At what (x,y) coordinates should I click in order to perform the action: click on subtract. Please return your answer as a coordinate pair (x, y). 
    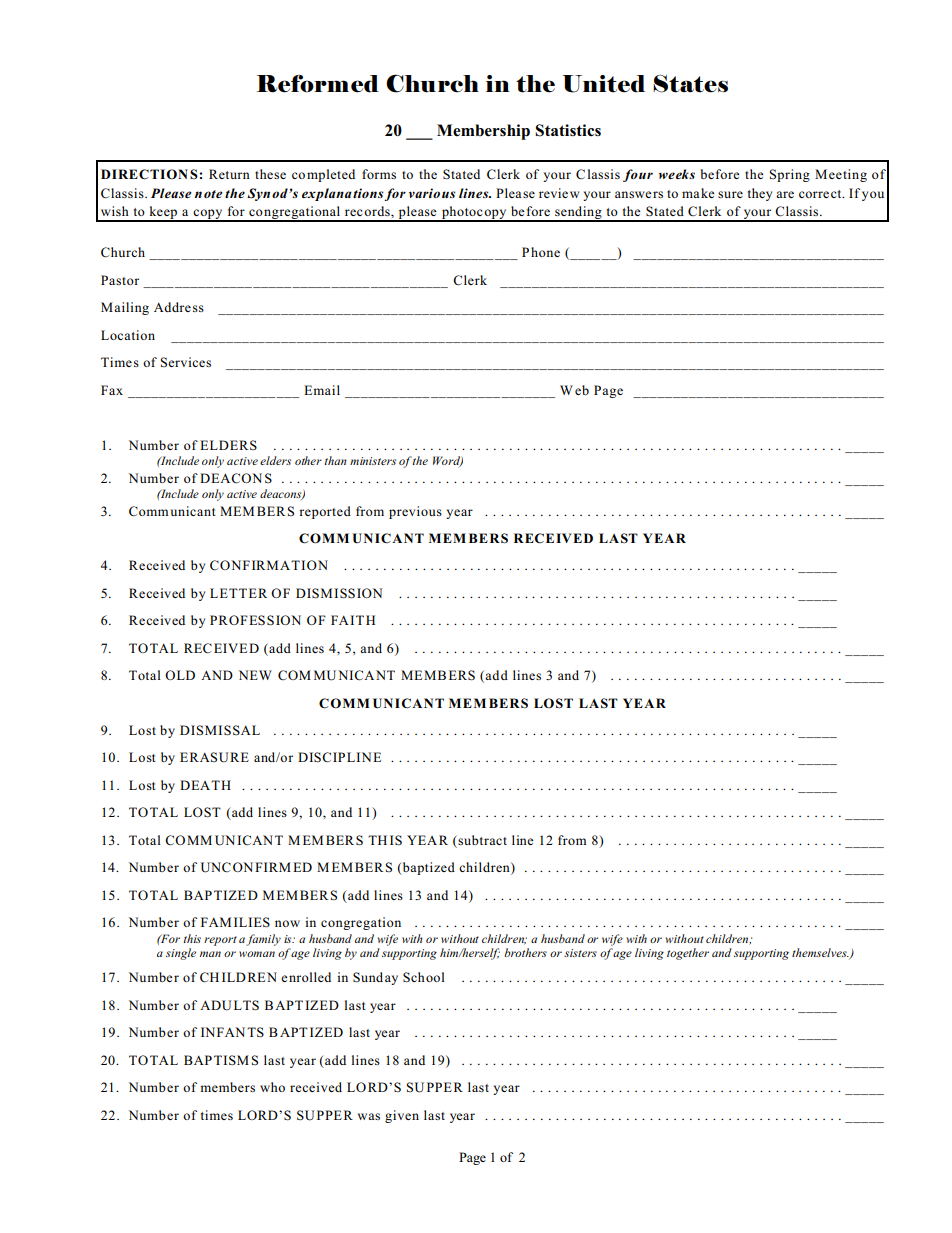
    Looking at the image, I should click on (481, 840).
